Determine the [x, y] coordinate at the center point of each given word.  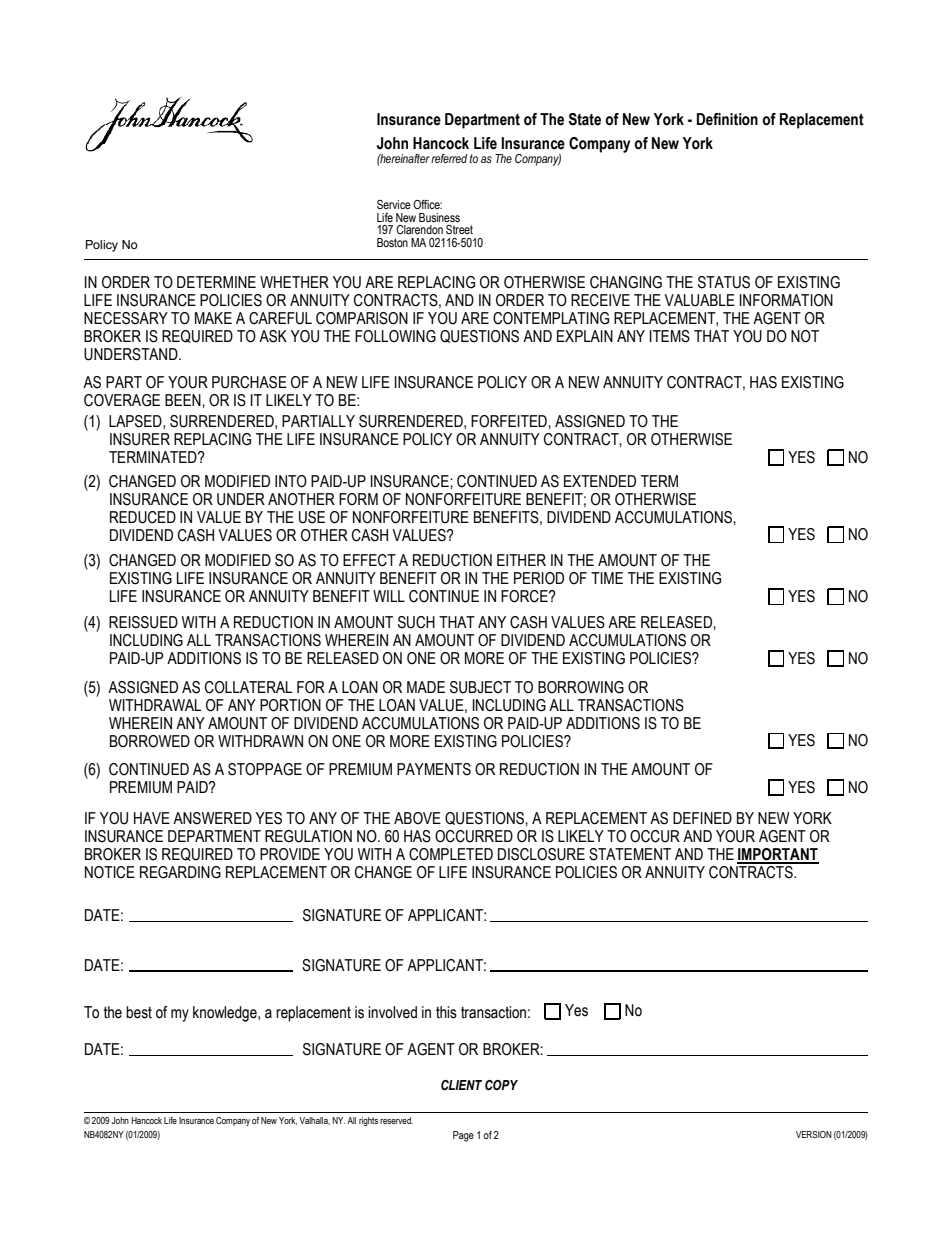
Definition [727, 119]
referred [449, 158]
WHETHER [294, 282]
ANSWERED [212, 818]
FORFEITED [510, 421]
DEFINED [702, 818]
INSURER [140, 439]
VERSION [814, 1134]
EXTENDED [600, 481]
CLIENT [461, 1085]
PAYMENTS [434, 769]
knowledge [226, 1014]
